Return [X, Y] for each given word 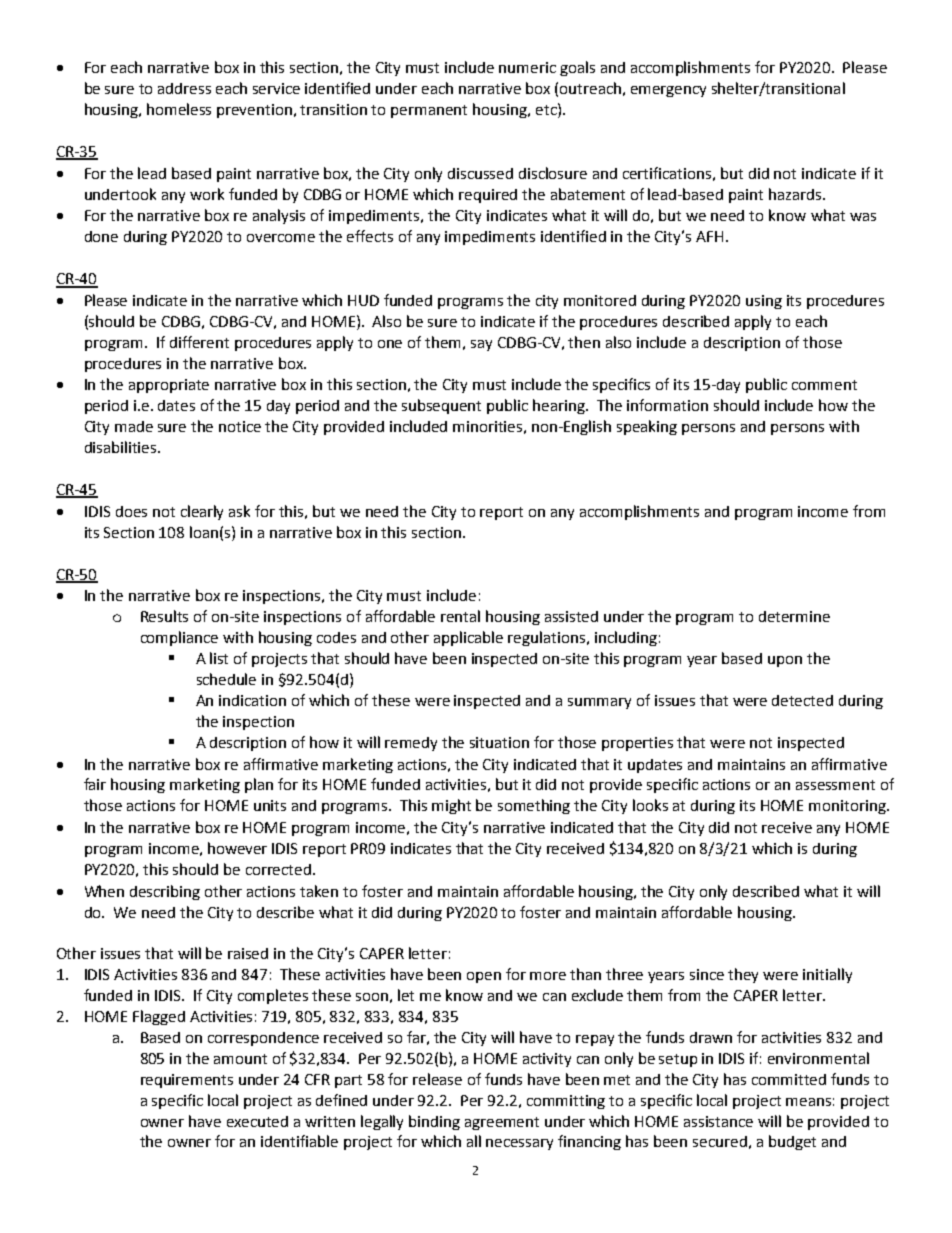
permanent [429, 111]
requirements [187, 1081]
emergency [668, 91]
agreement [502, 1123]
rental [460, 616]
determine [794, 616]
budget [792, 1142]
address [184, 88]
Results [164, 616]
